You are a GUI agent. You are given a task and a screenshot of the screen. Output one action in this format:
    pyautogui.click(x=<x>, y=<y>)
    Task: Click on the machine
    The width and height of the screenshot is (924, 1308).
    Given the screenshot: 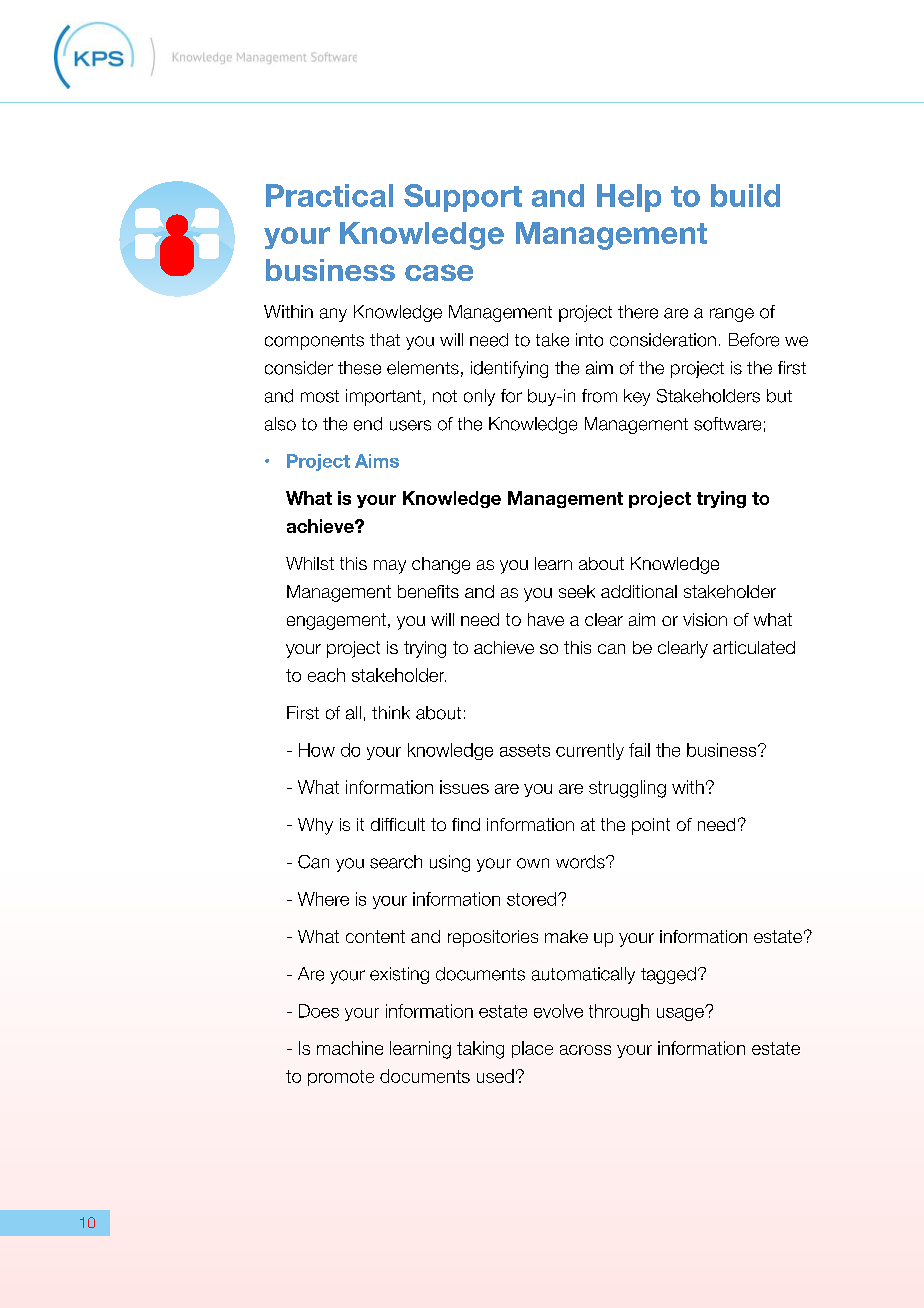 What is the action you would take?
    pyautogui.click(x=350, y=1048)
